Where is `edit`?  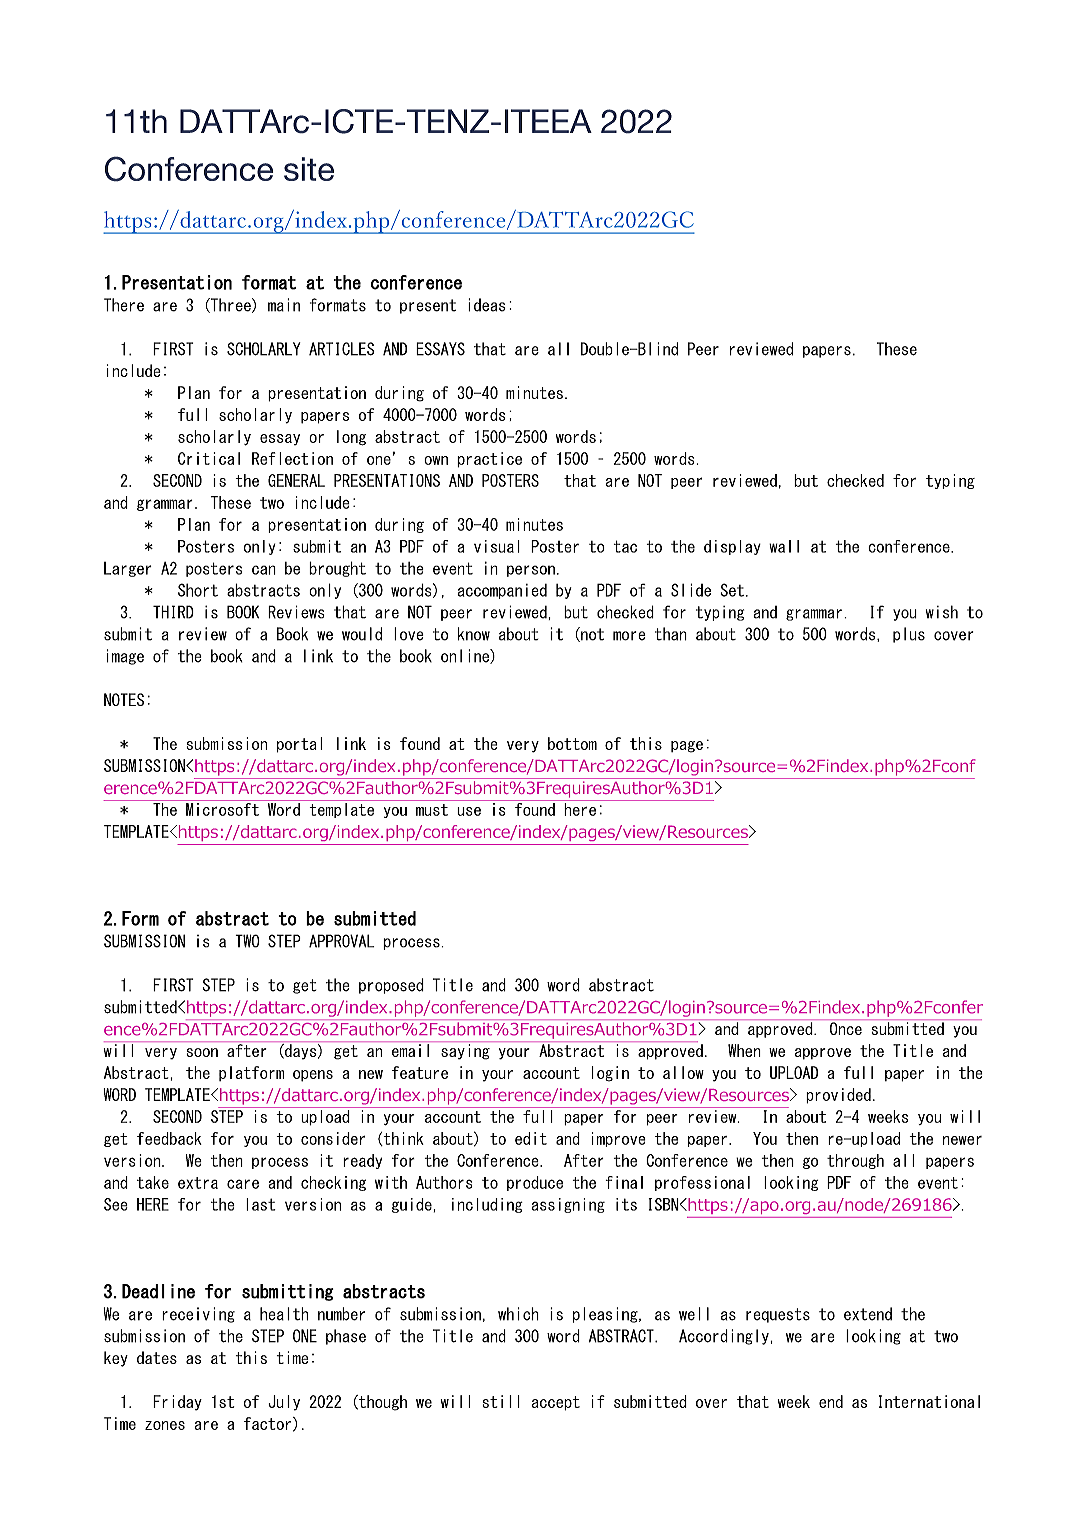
edit is located at coordinates (531, 1138).
